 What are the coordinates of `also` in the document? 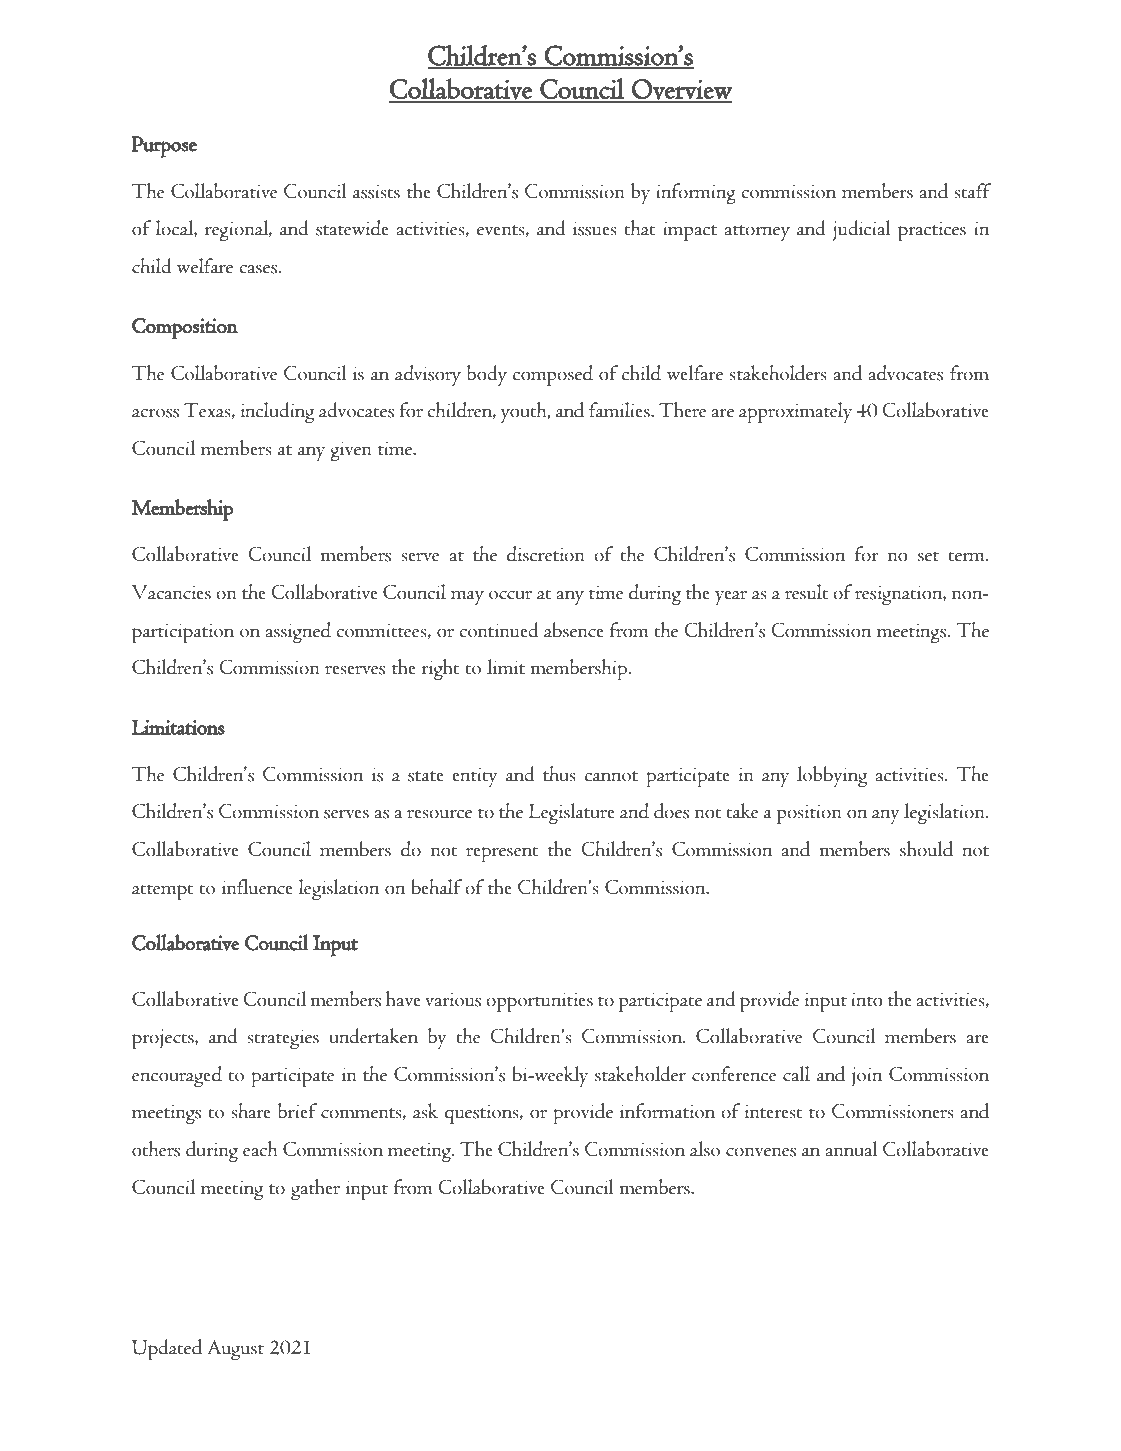 It's located at (705, 1149).
